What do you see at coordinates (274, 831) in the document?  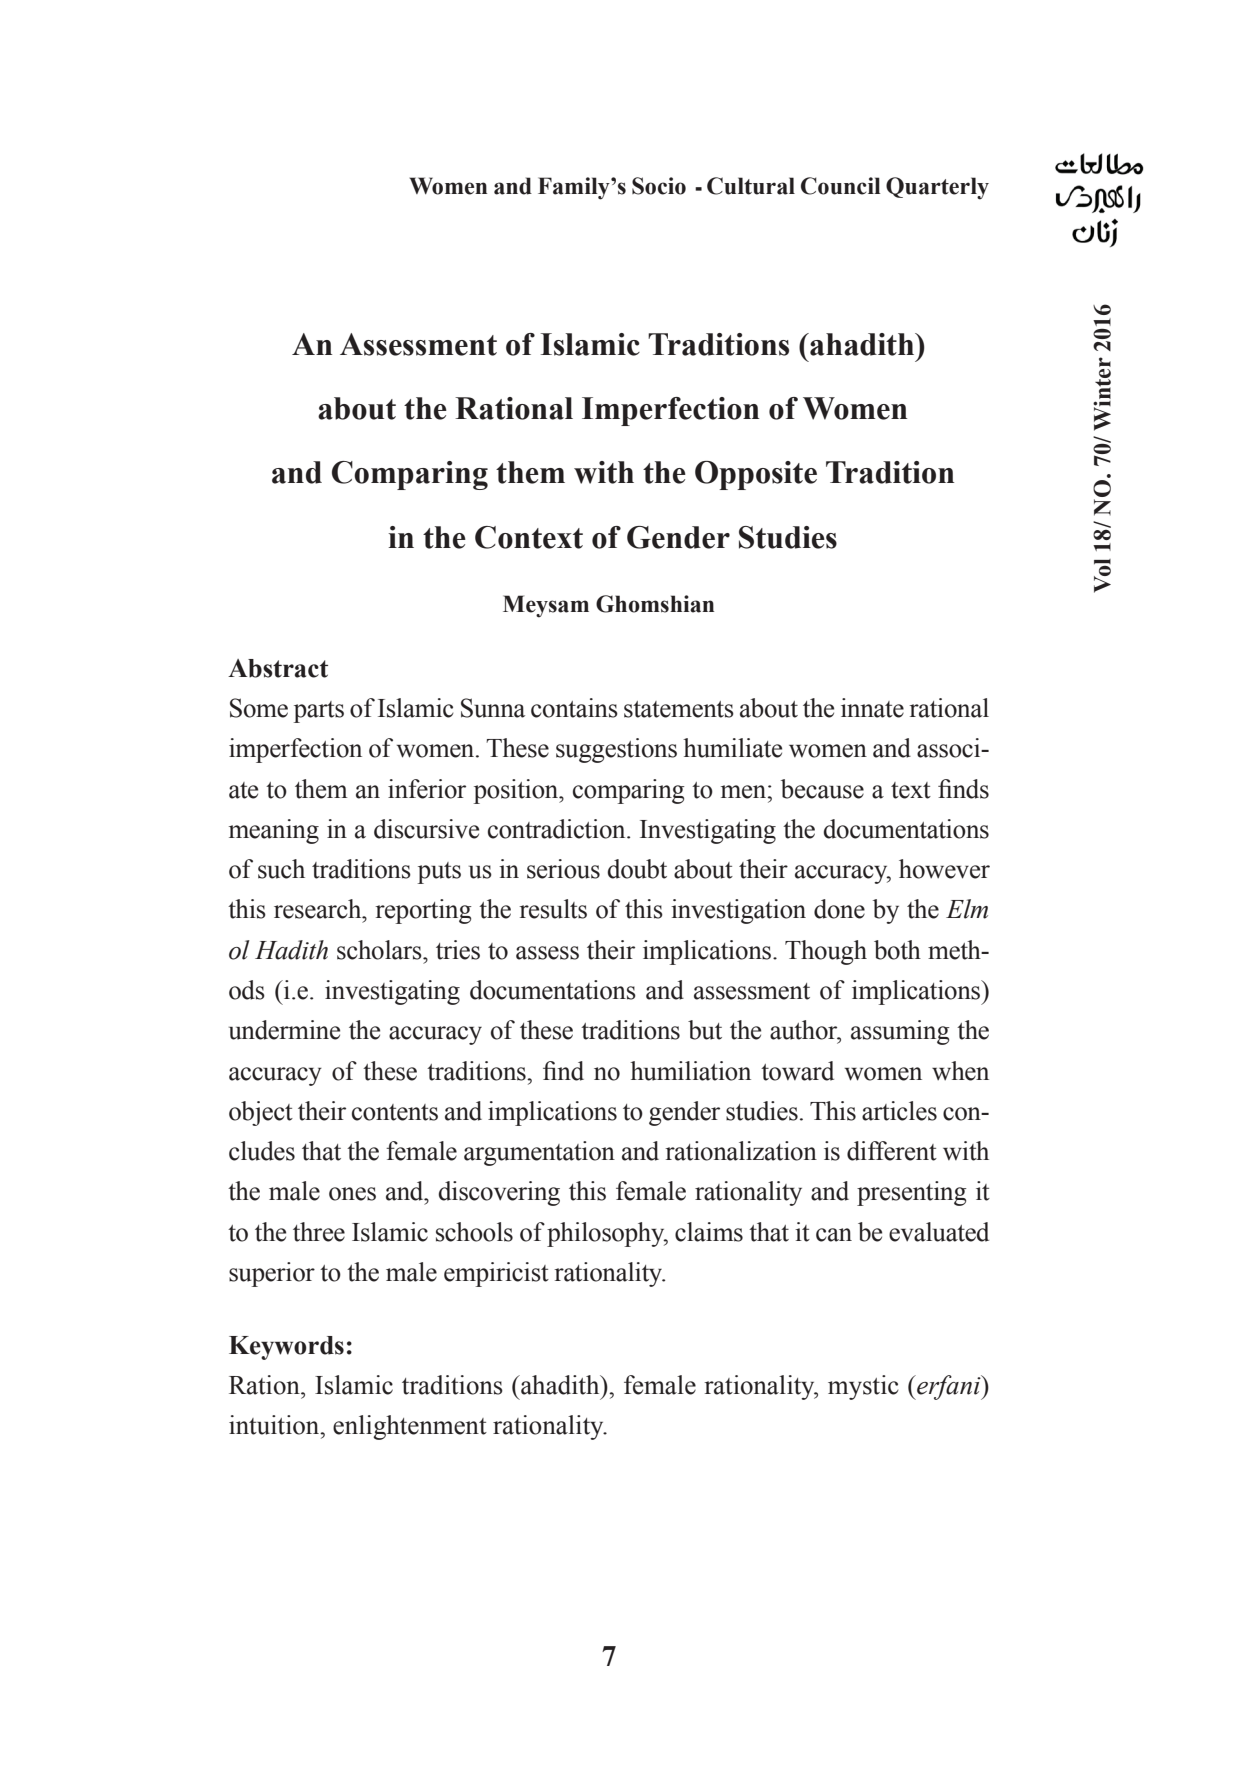 I see `meaning` at bounding box center [274, 831].
